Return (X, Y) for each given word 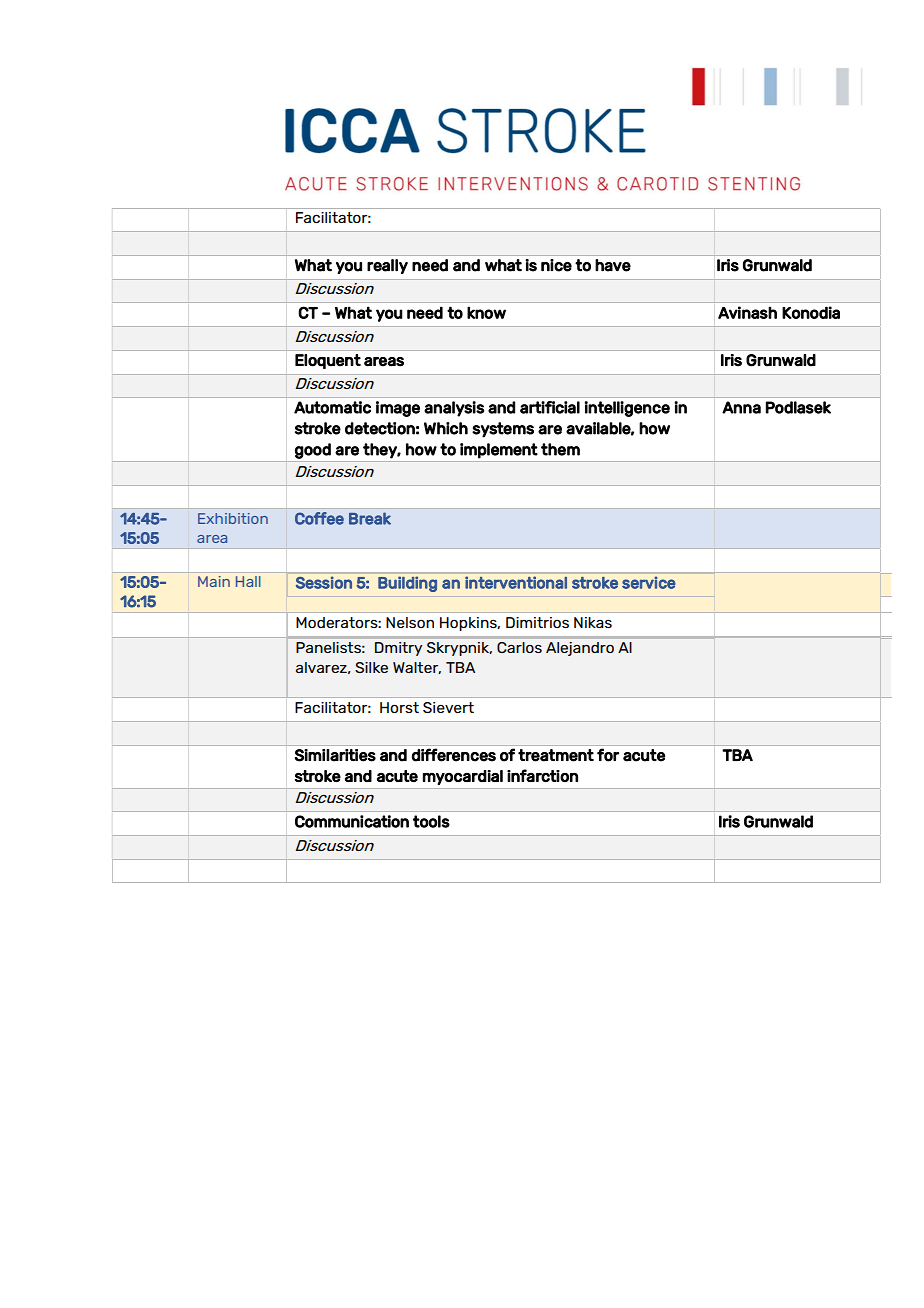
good (313, 451)
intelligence (627, 409)
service (648, 583)
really (387, 266)
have (613, 265)
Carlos (519, 647)
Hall (248, 581)
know (486, 312)
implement (499, 451)
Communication (352, 821)
